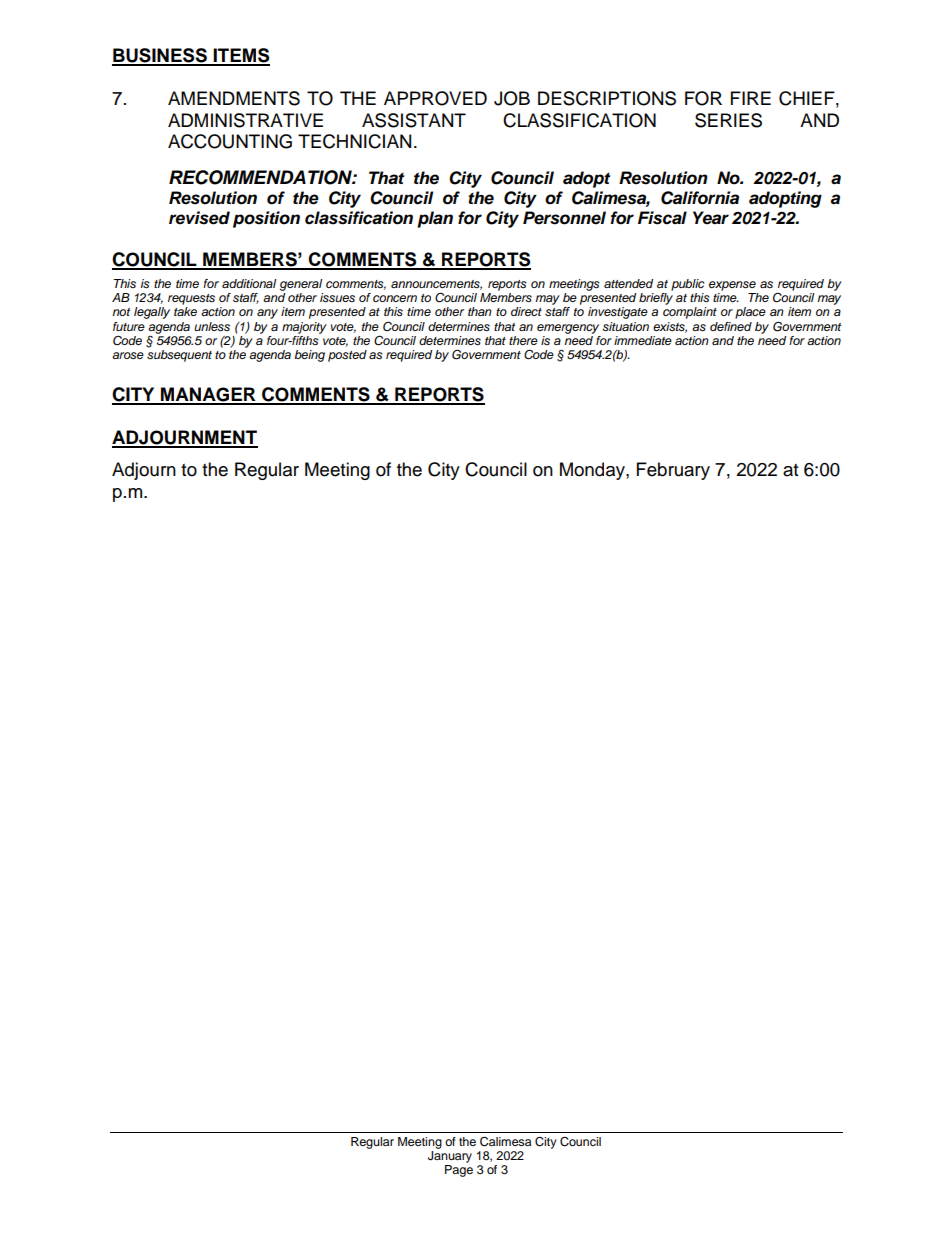 The width and height of the image is (952, 1233). I want to click on Page, so click(459, 1171).
